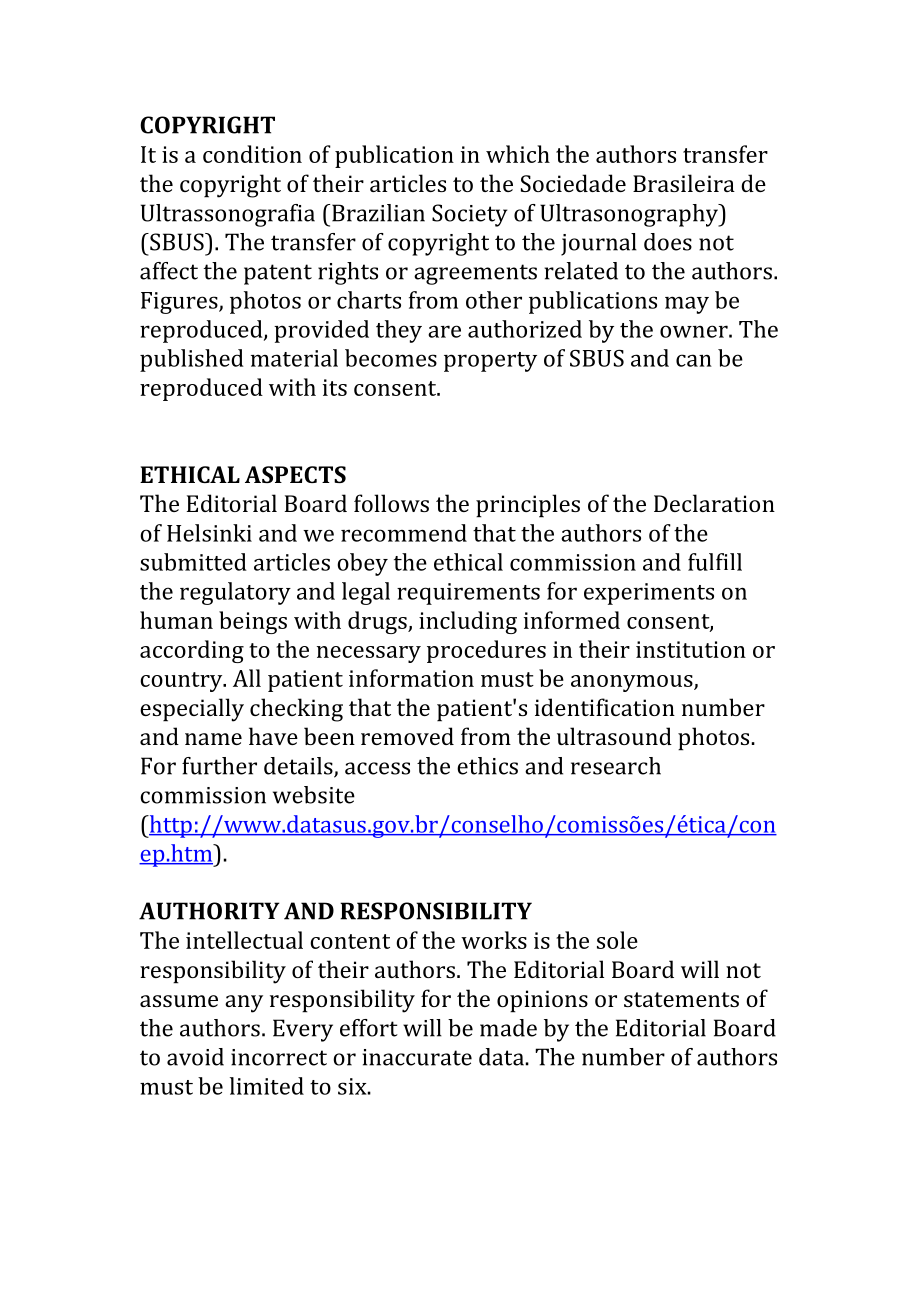 The width and height of the document is (924, 1307). Describe the element at coordinates (616, 766) in the document. I see `research` at that location.
